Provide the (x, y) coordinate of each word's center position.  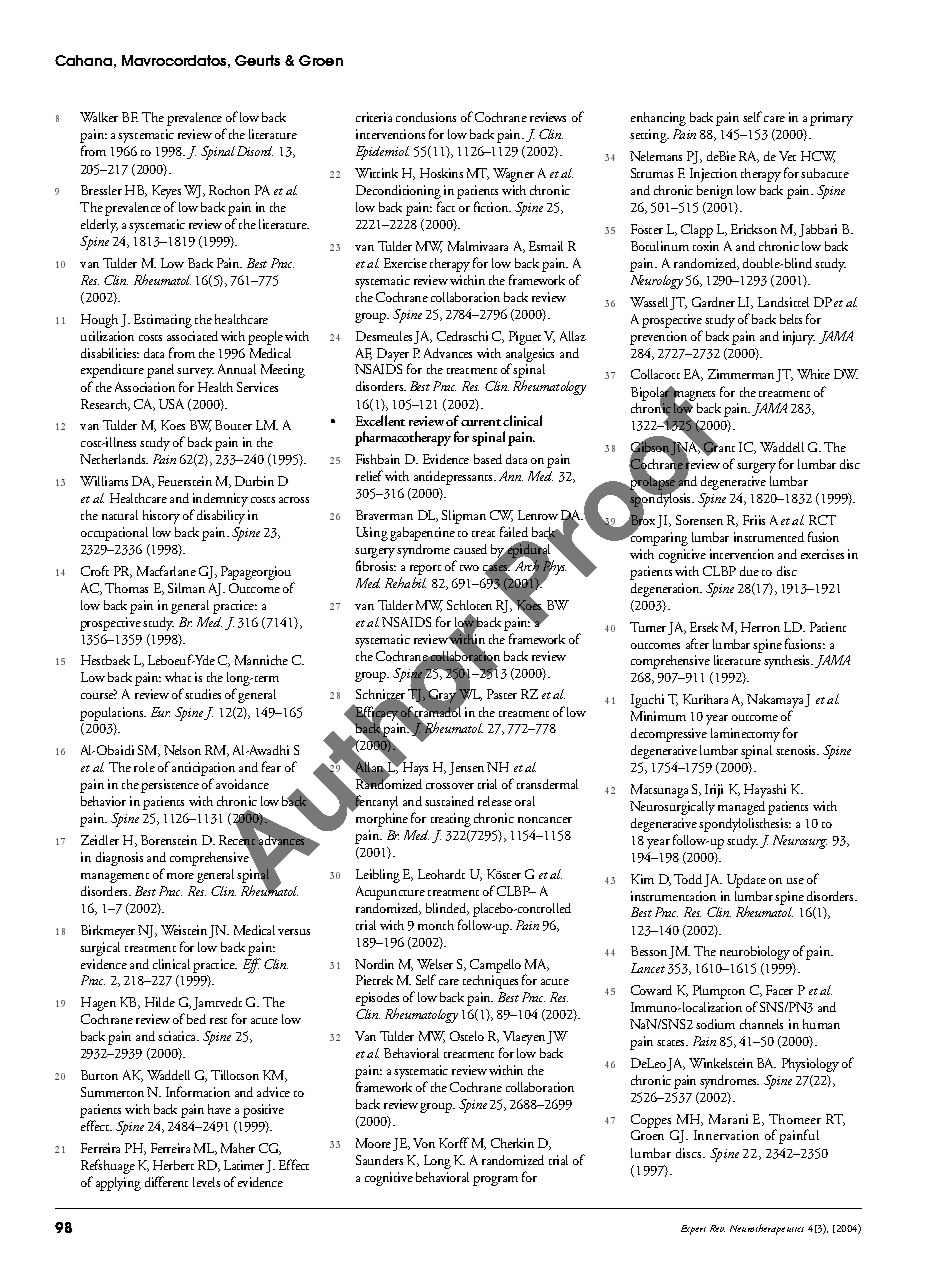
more (180, 876)
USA (171, 404)
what (178, 677)
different (166, 1181)
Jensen (466, 768)
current (481, 422)
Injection (713, 175)
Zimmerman (741, 374)
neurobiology (755, 953)
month (436, 925)
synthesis (788, 662)
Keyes (166, 192)
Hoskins (441, 173)
